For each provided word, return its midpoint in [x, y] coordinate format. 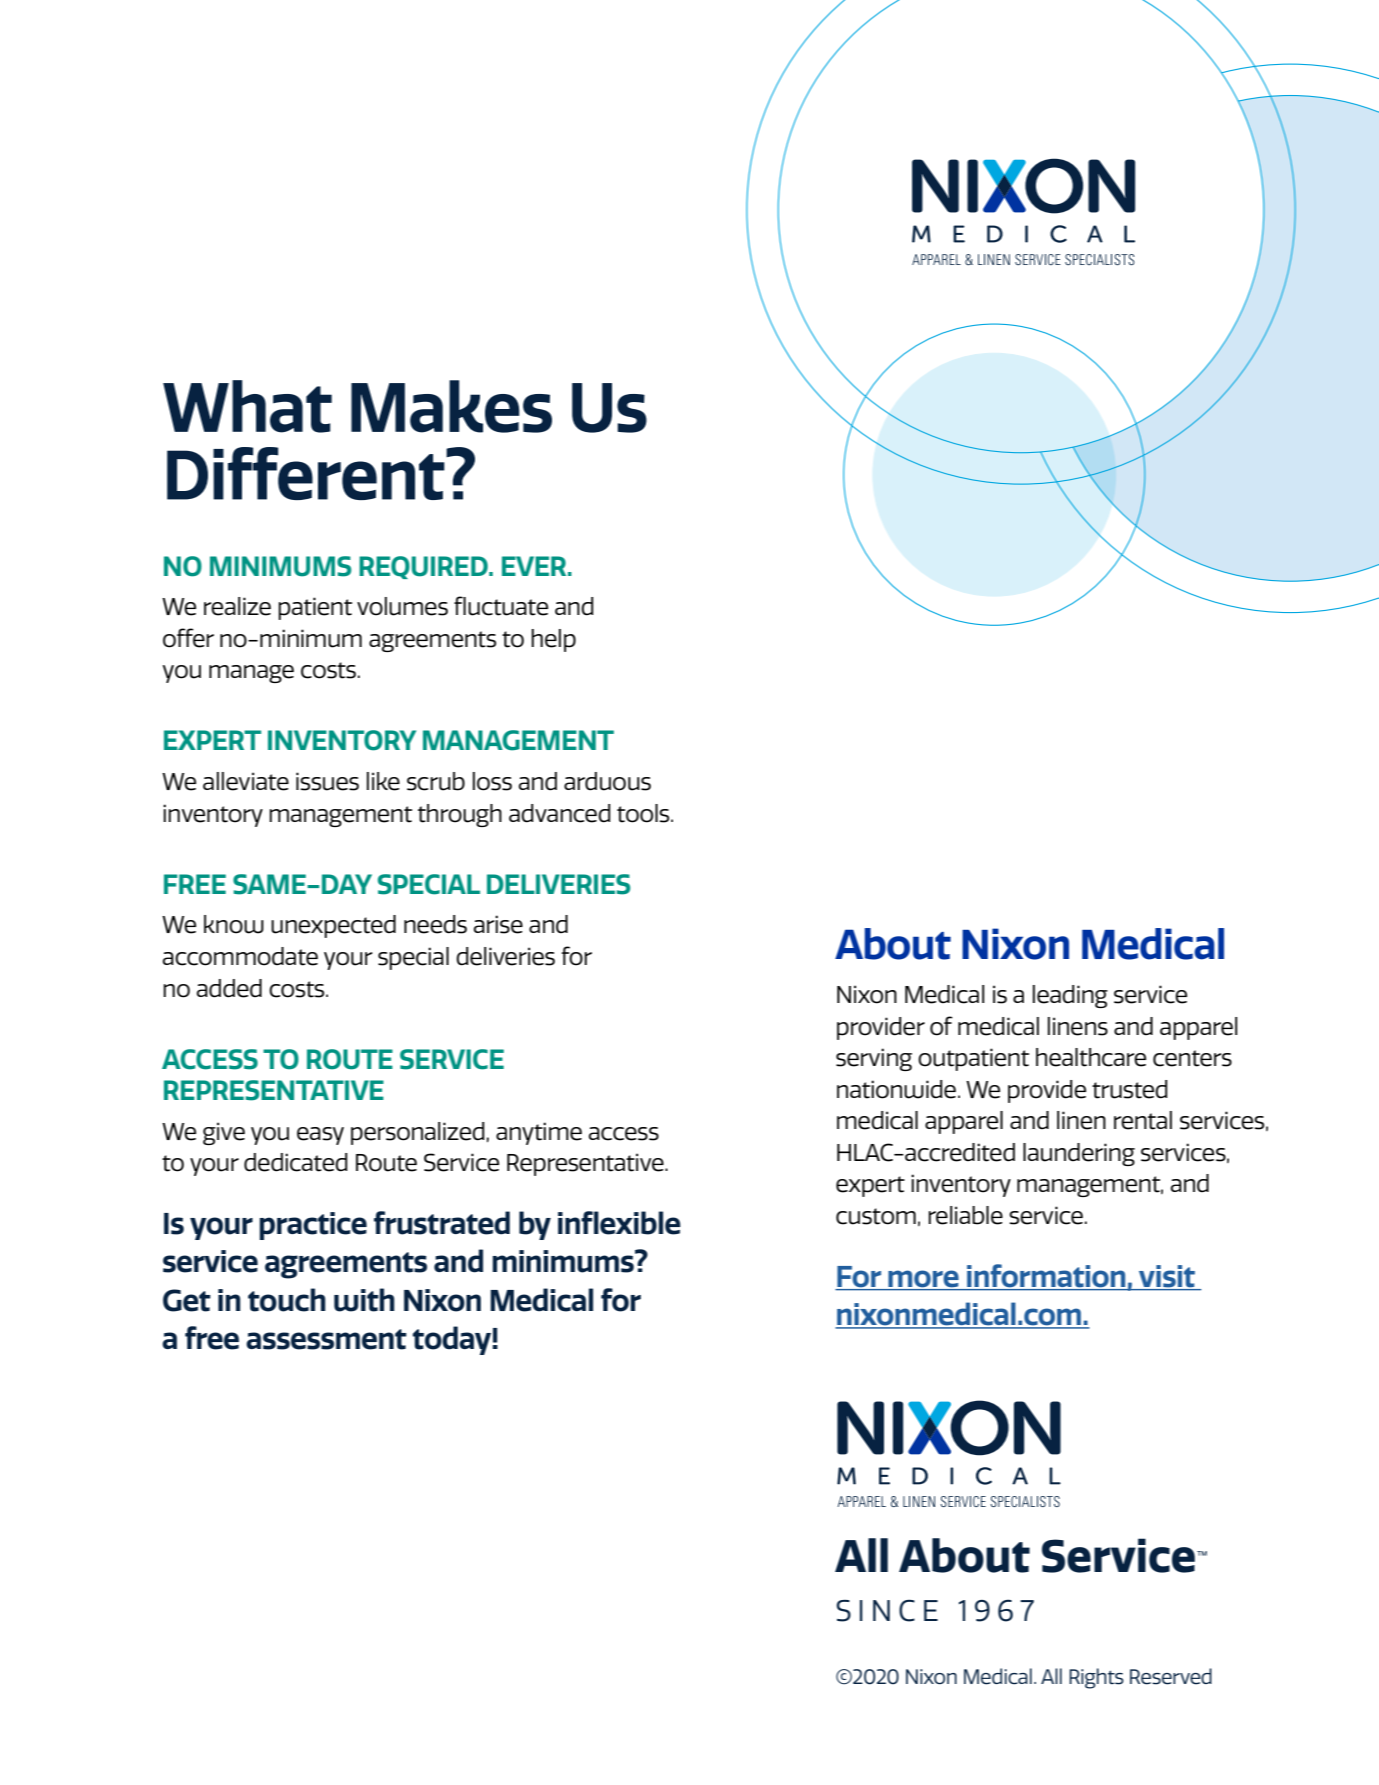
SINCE [887, 1610]
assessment [326, 1339]
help [553, 640]
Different [307, 473]
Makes [451, 406]
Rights [1096, 1678]
